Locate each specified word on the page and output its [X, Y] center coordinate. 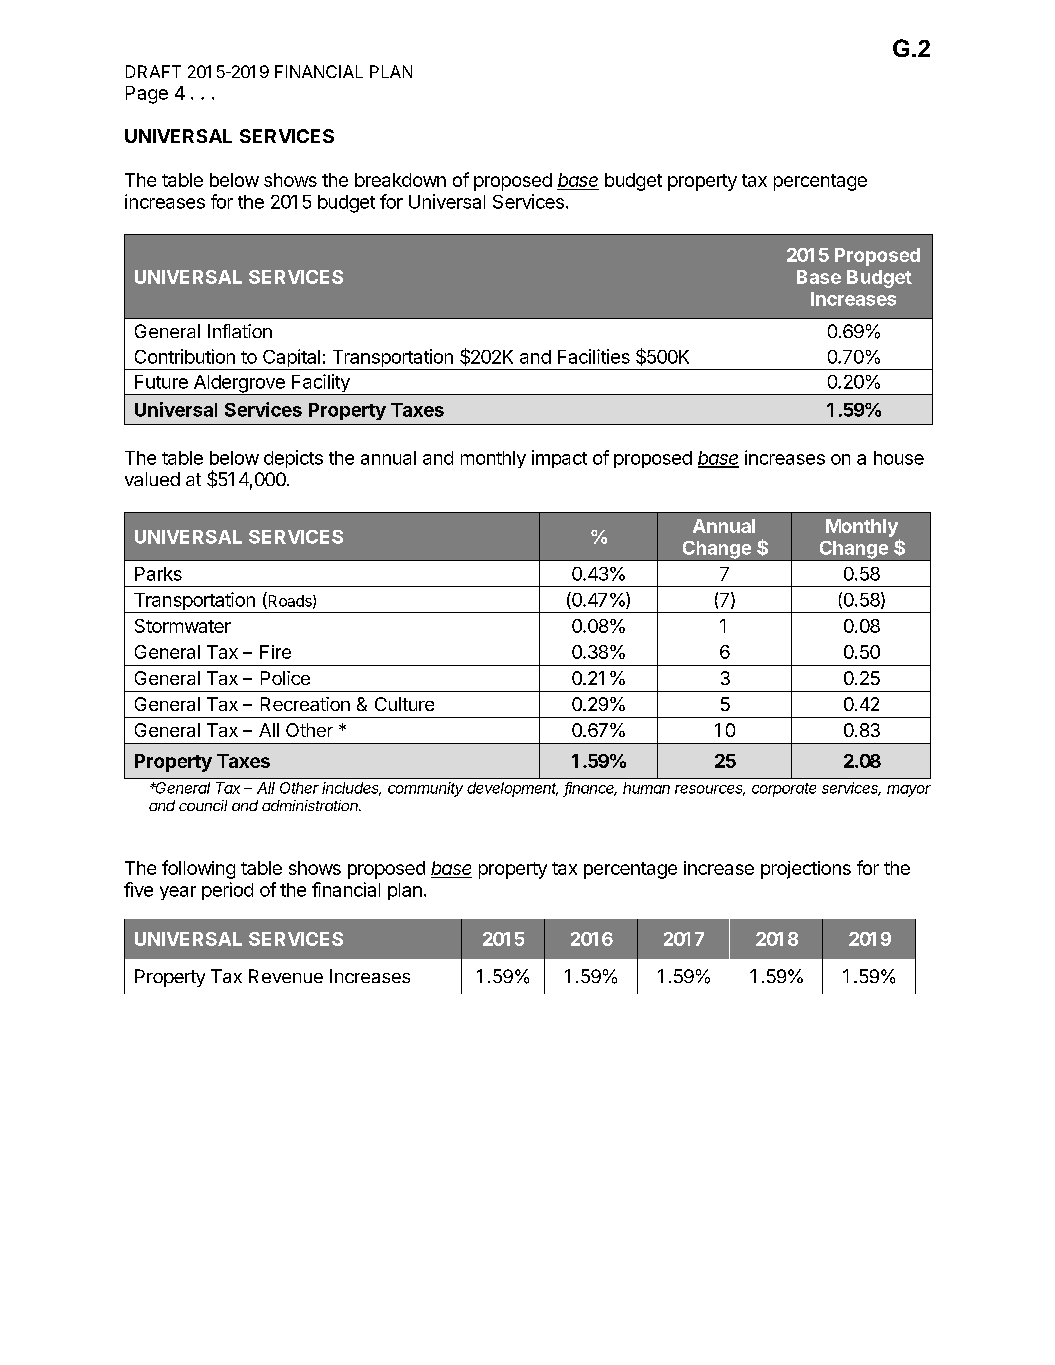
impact [559, 459]
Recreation [305, 704]
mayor [909, 791]
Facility [321, 384]
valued [152, 479]
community [425, 789]
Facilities [594, 356]
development [512, 789]
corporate [784, 790]
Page [147, 95]
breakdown [400, 180]
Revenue [286, 976]
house [899, 458]
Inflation [240, 331]
